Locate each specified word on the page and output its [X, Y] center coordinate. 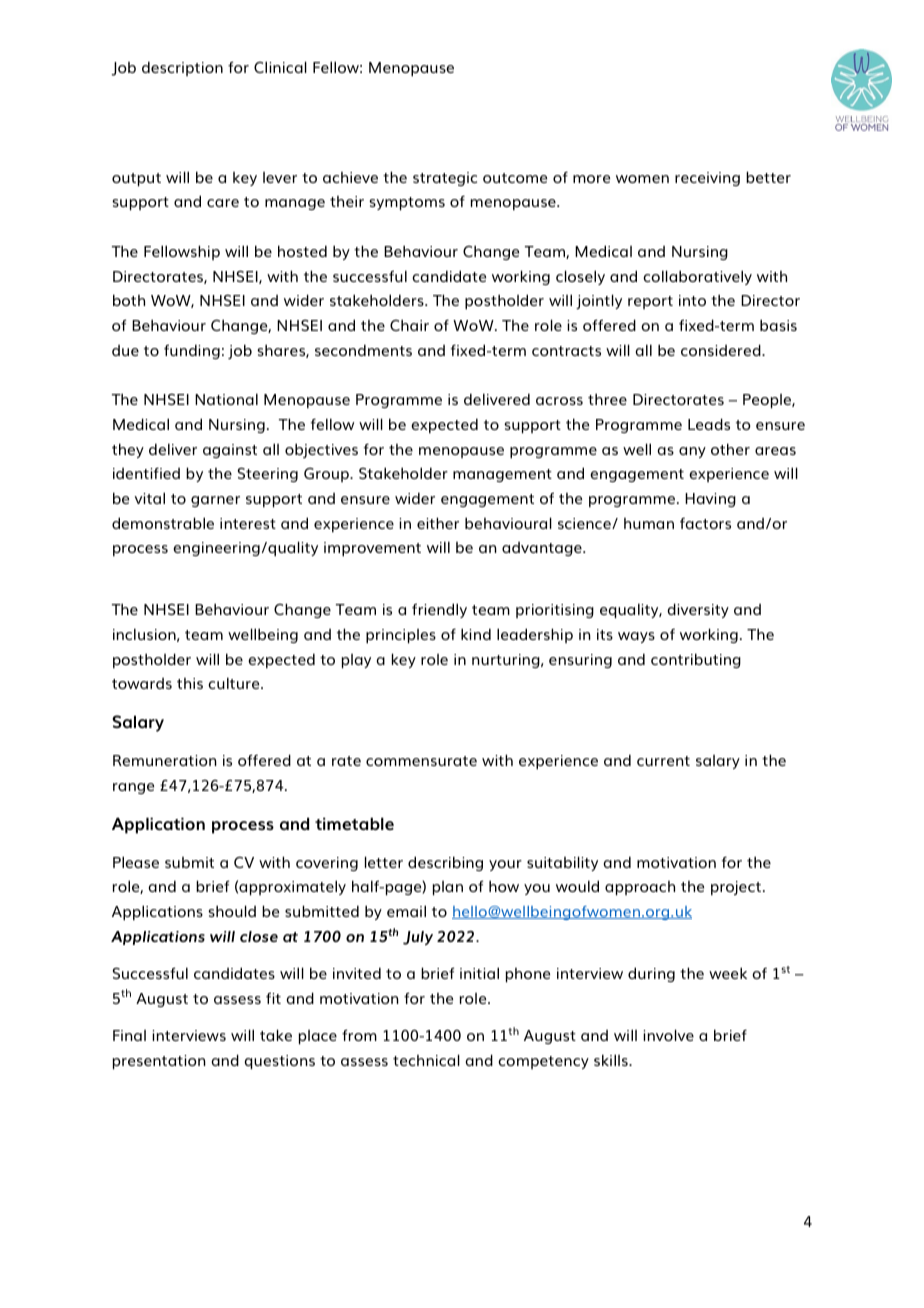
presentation [159, 1062]
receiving [707, 179]
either [438, 523]
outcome [515, 178]
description [182, 68]
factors [705, 523]
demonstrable [163, 523]
